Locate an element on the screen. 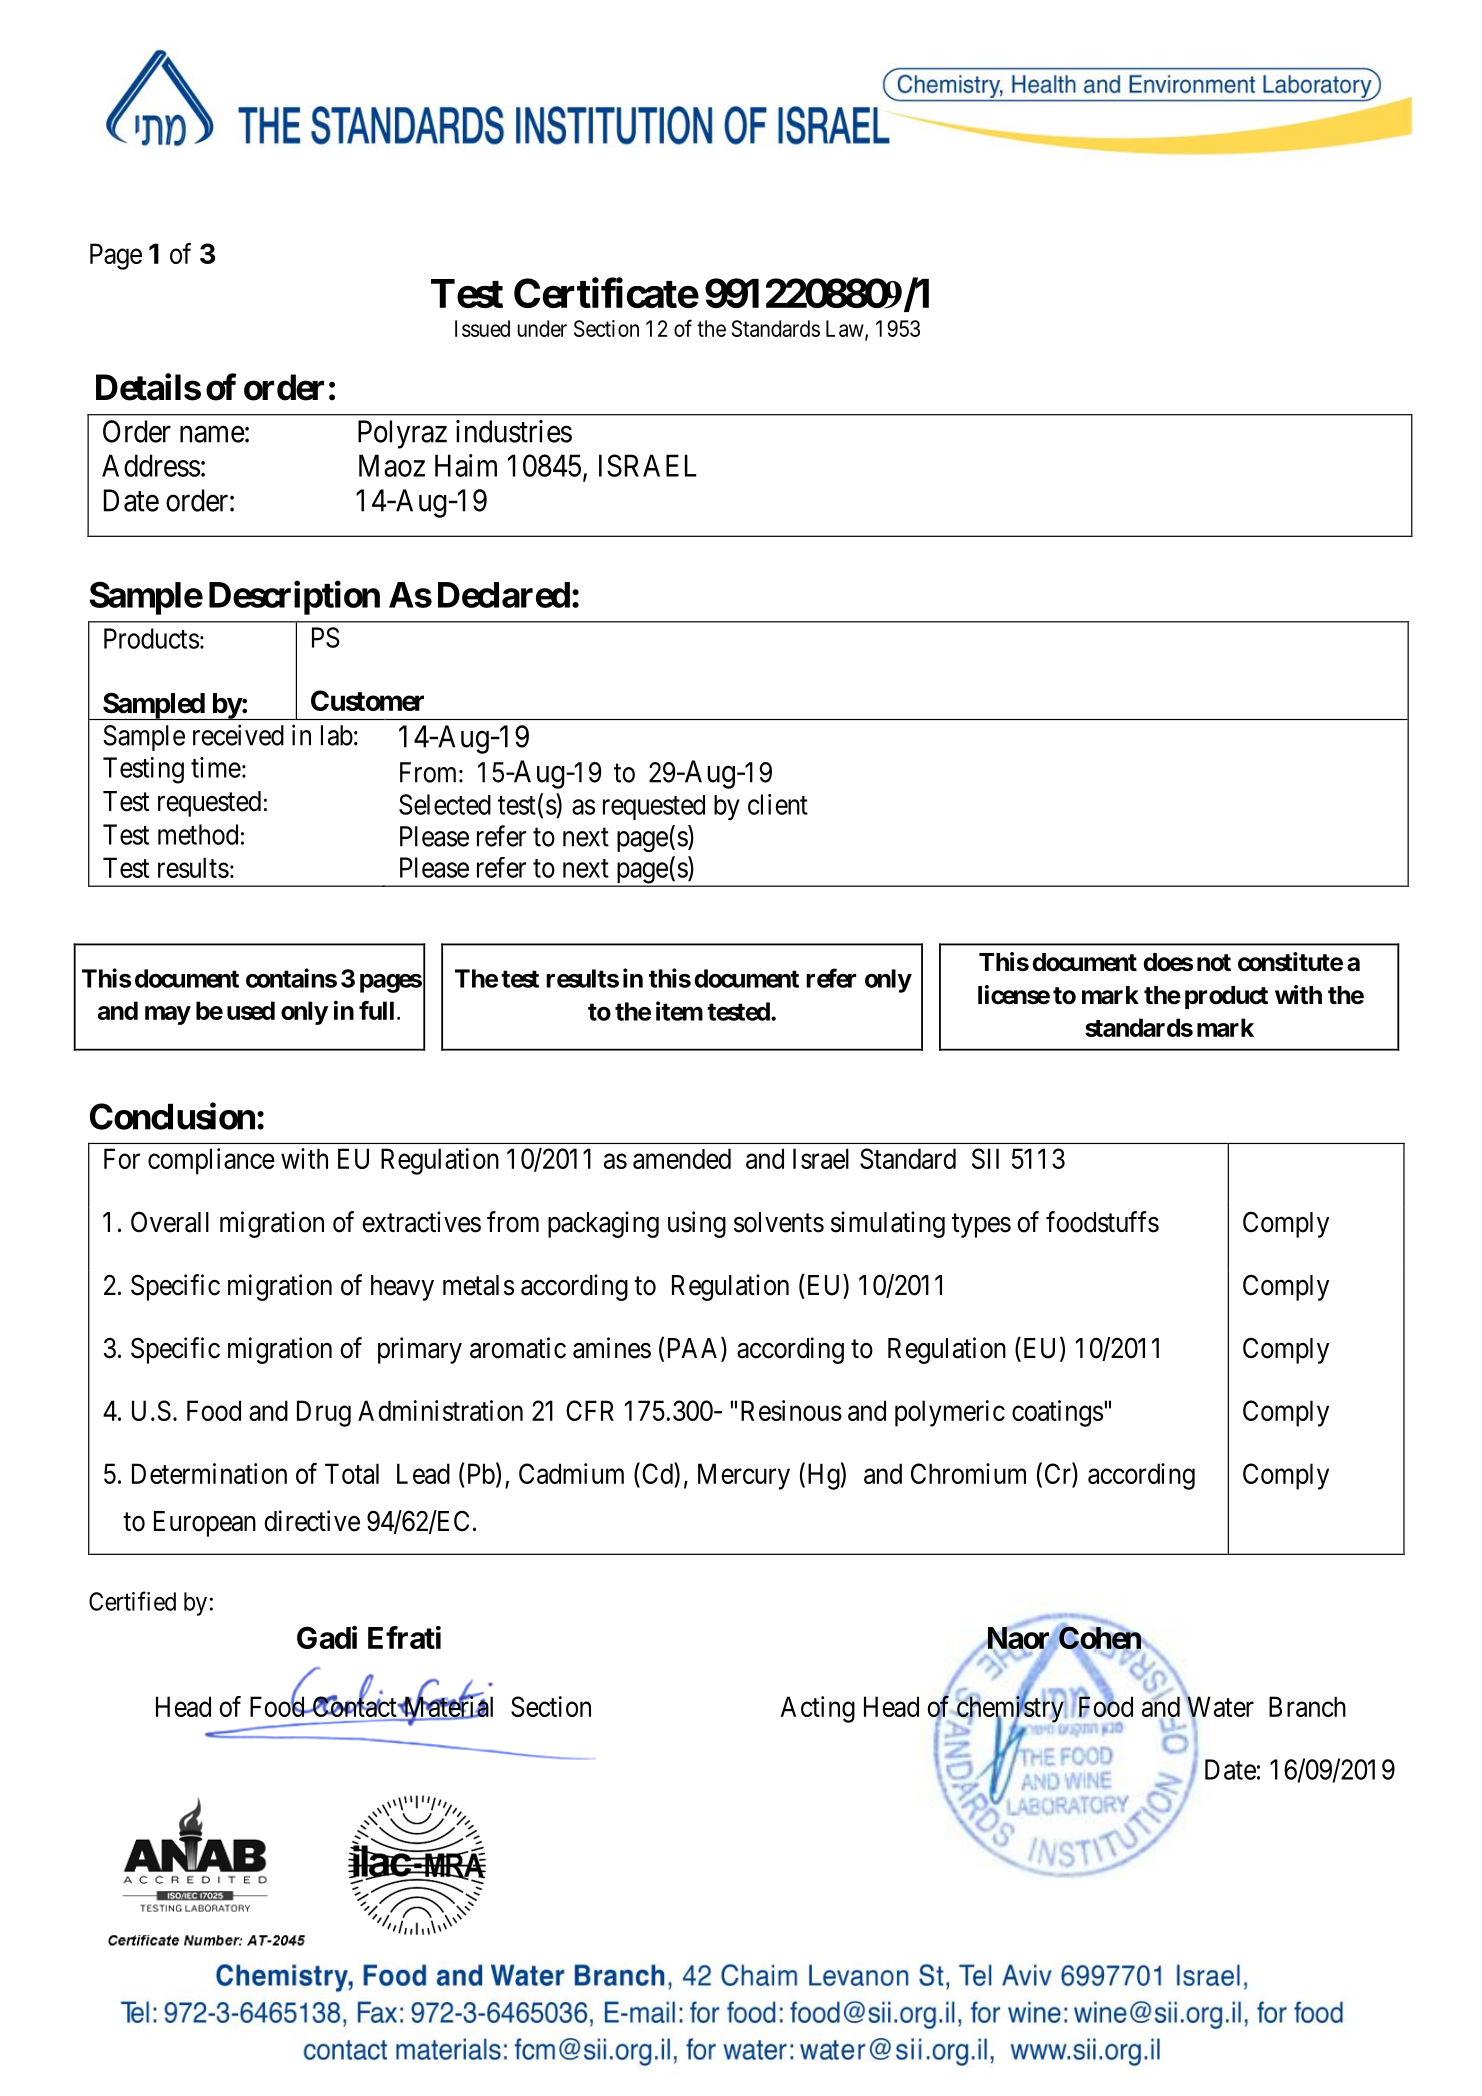 This screenshot has width=1482, height=2096. Acting is located at coordinates (817, 1709).
